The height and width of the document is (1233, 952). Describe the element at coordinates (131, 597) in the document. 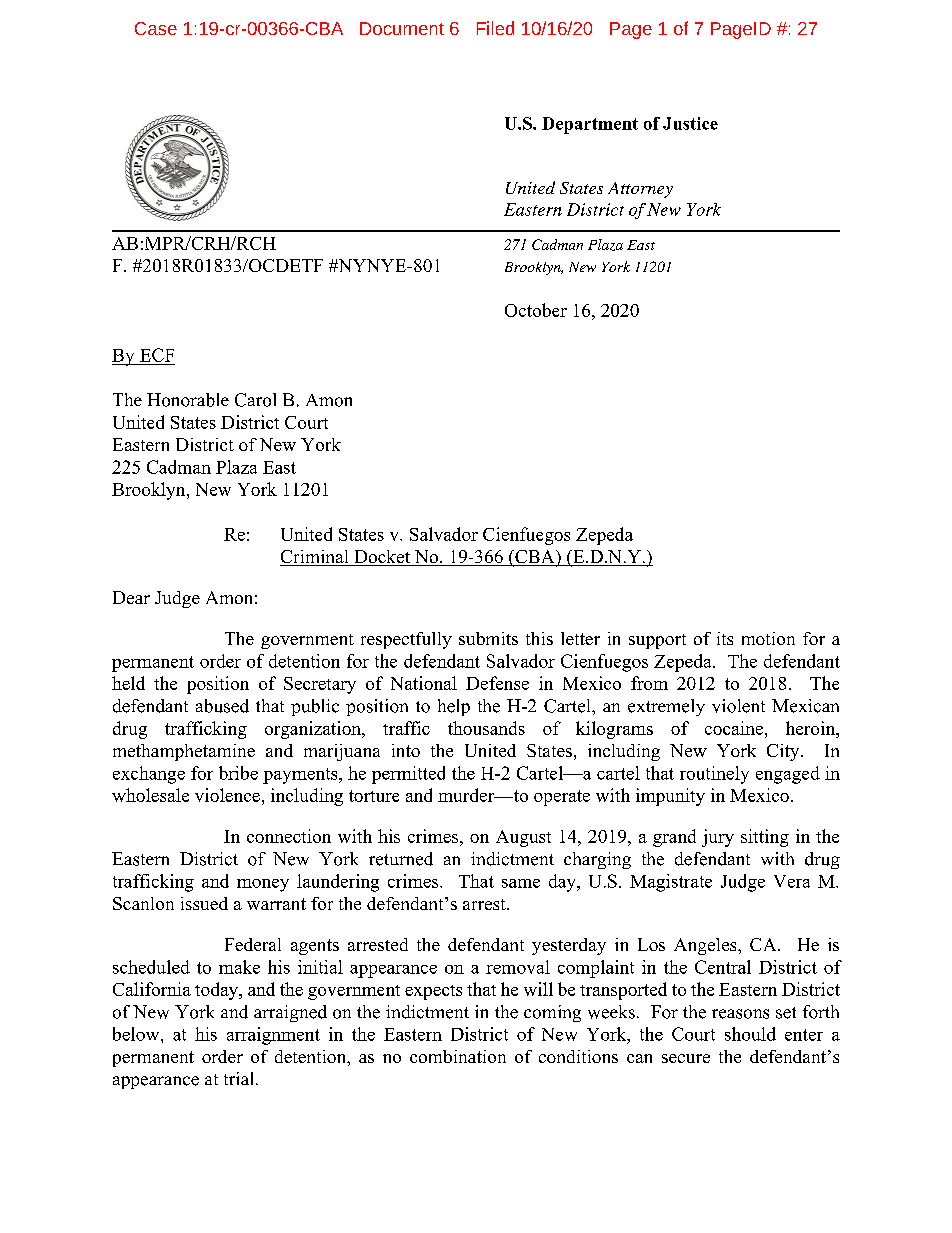

I see `Dear` at that location.
